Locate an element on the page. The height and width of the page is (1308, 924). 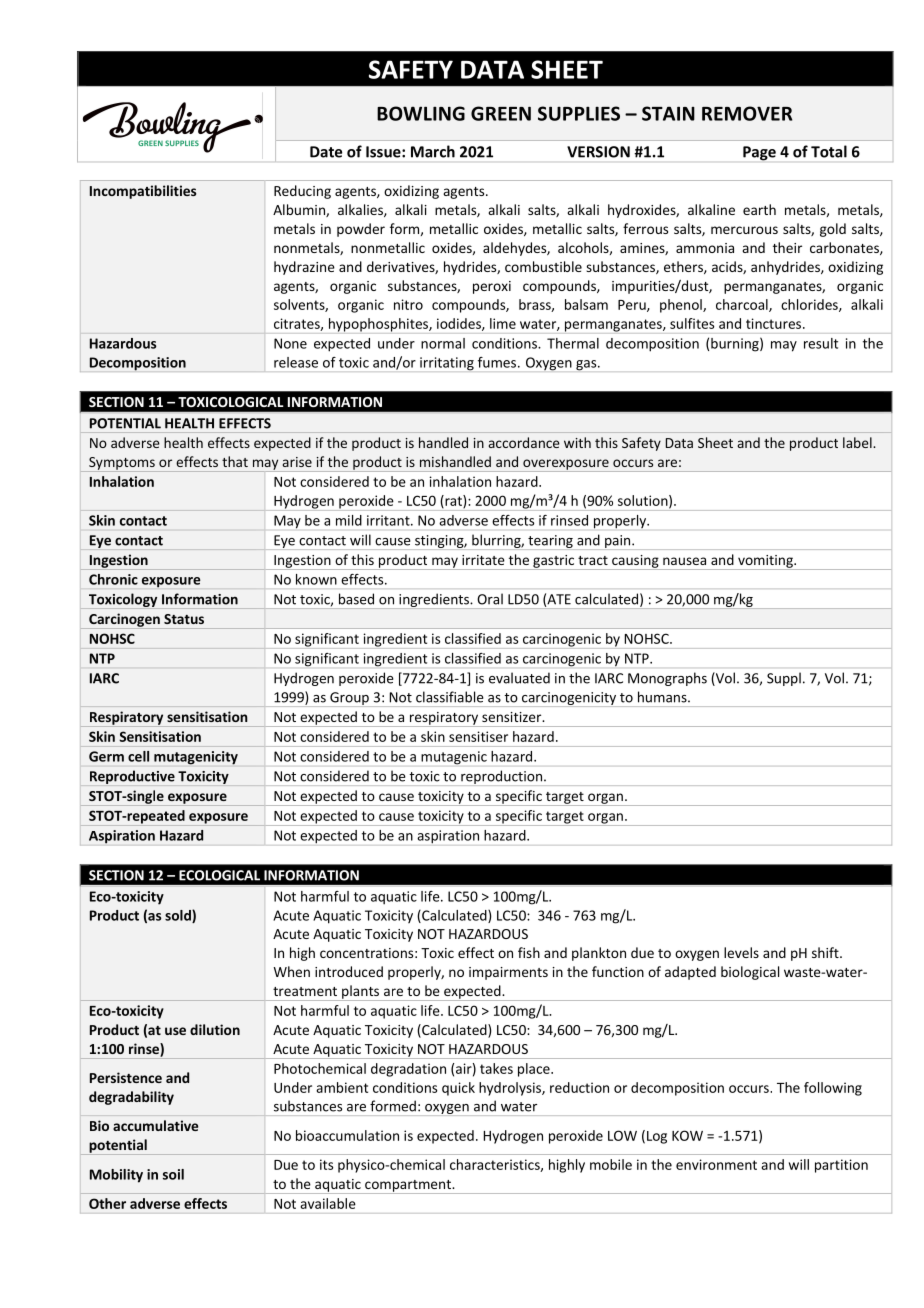
Page is located at coordinates (759, 153).
